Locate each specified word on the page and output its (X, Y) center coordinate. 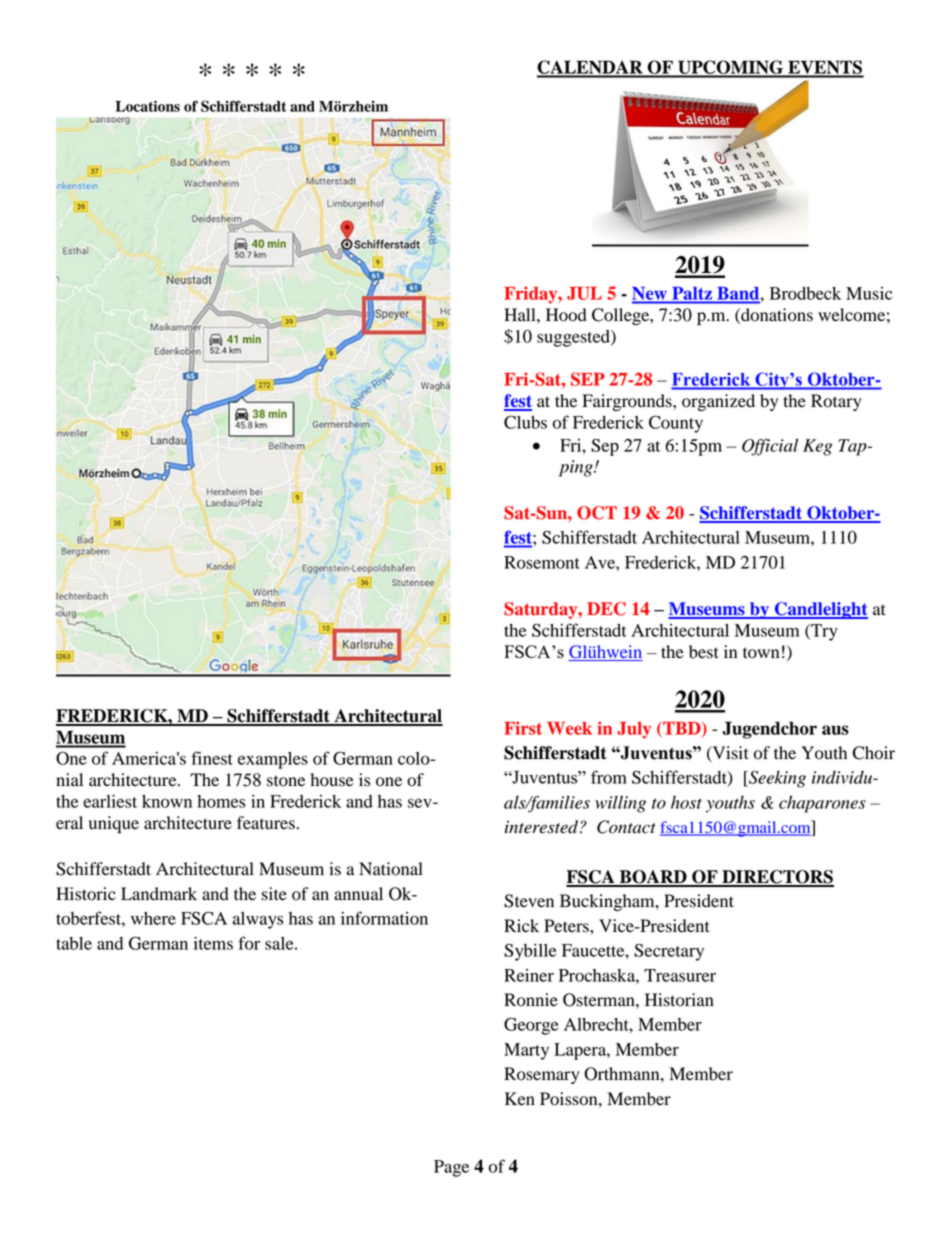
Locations (147, 106)
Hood (566, 315)
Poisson (570, 1099)
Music (869, 293)
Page (451, 1168)
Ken (520, 1099)
